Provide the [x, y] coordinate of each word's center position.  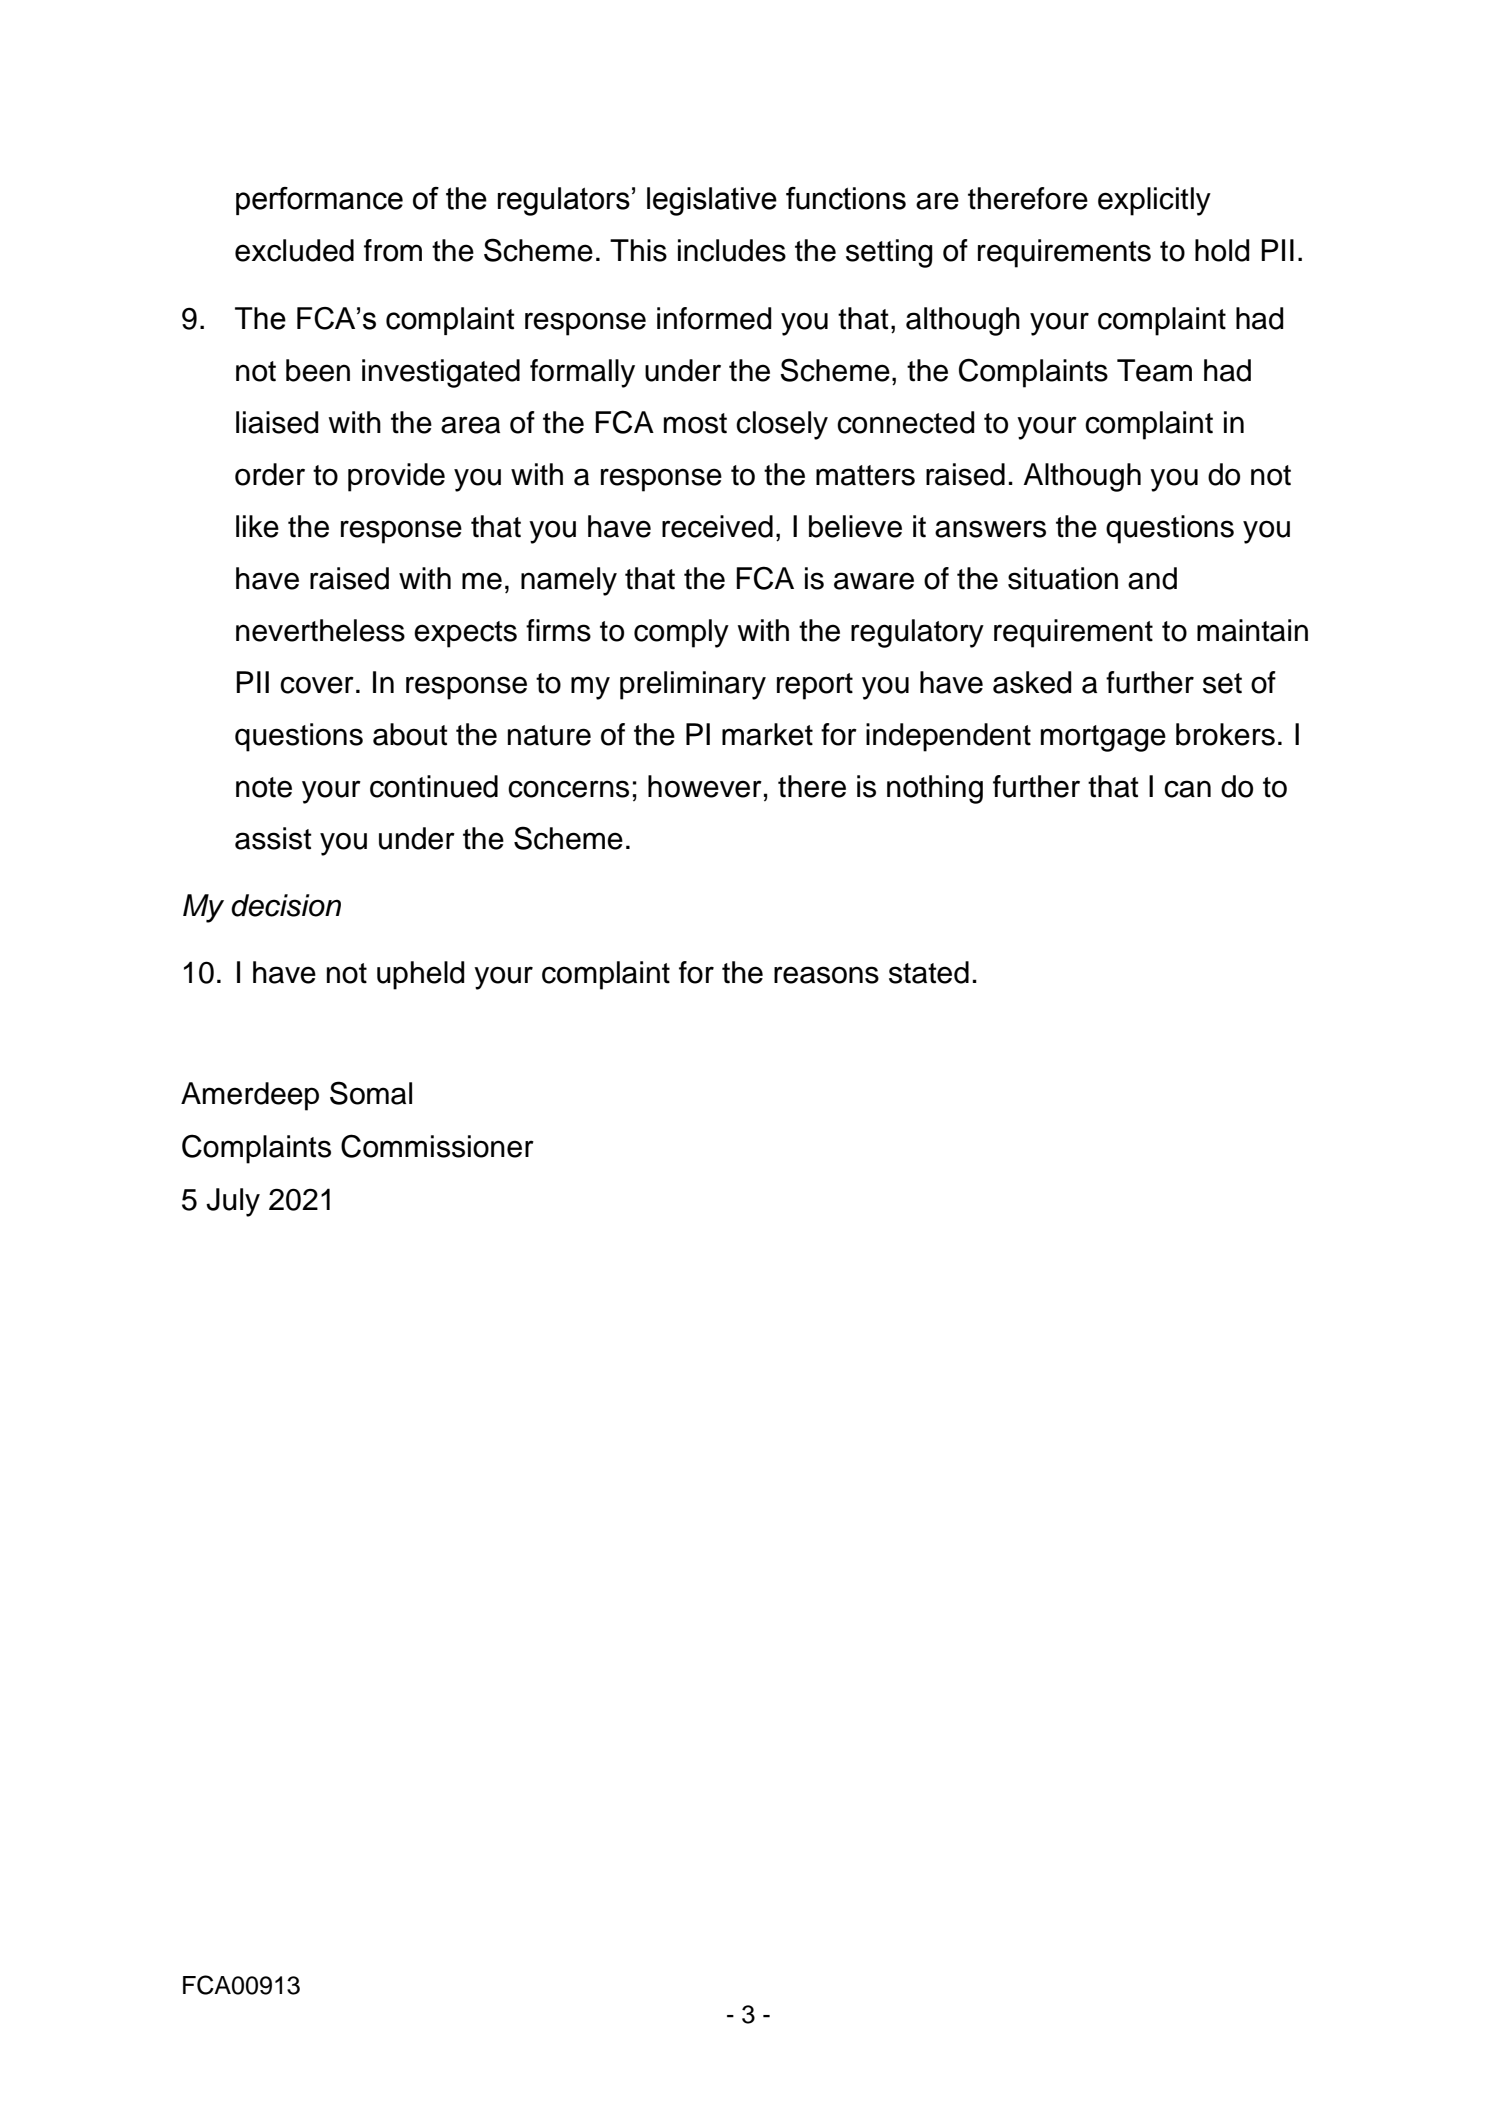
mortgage [1103, 738]
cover [317, 685]
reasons [826, 975]
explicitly [1154, 201]
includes [732, 250]
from [393, 250]
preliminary [693, 685]
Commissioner [437, 1146]
